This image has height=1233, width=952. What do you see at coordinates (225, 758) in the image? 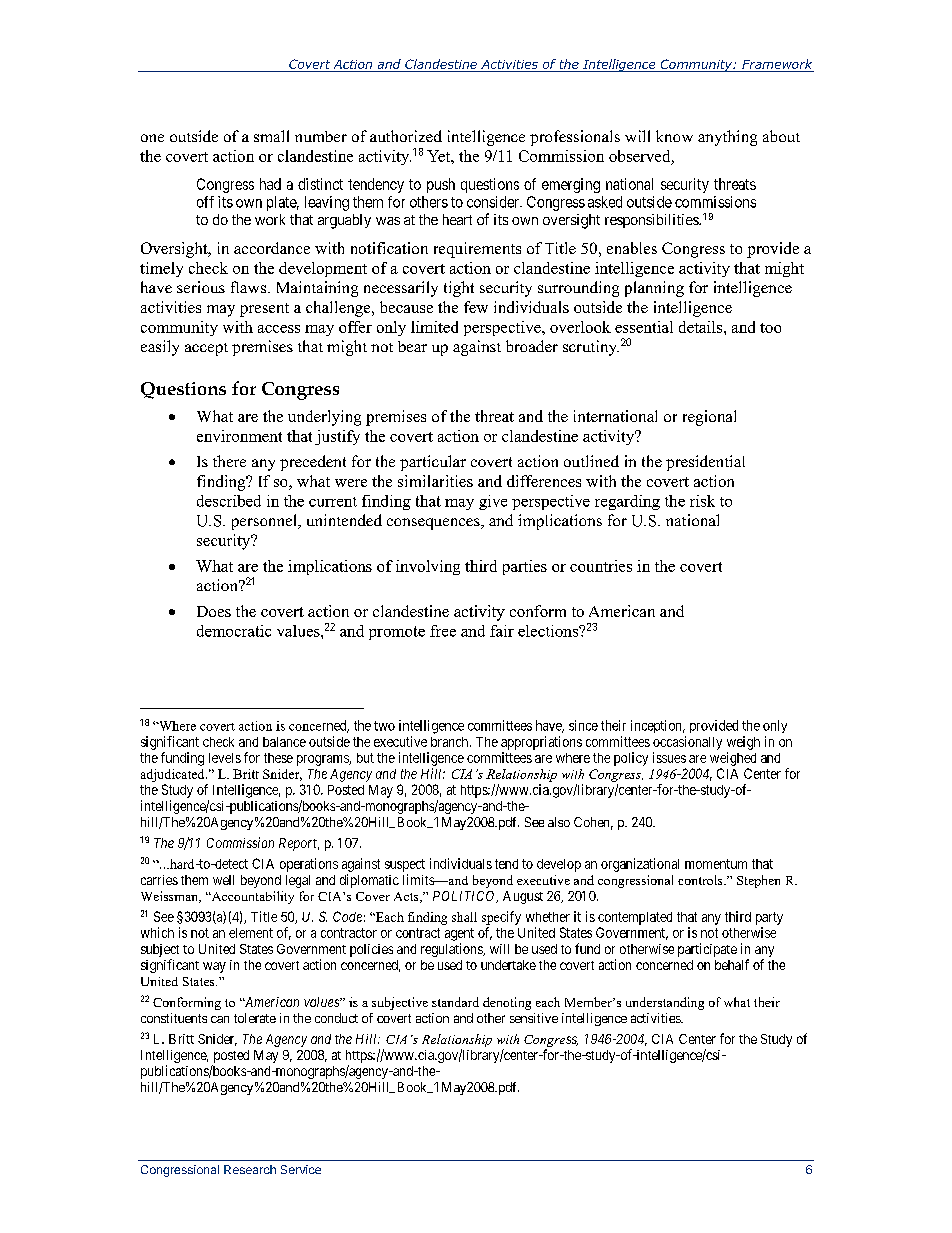
I see `levels` at bounding box center [225, 758].
